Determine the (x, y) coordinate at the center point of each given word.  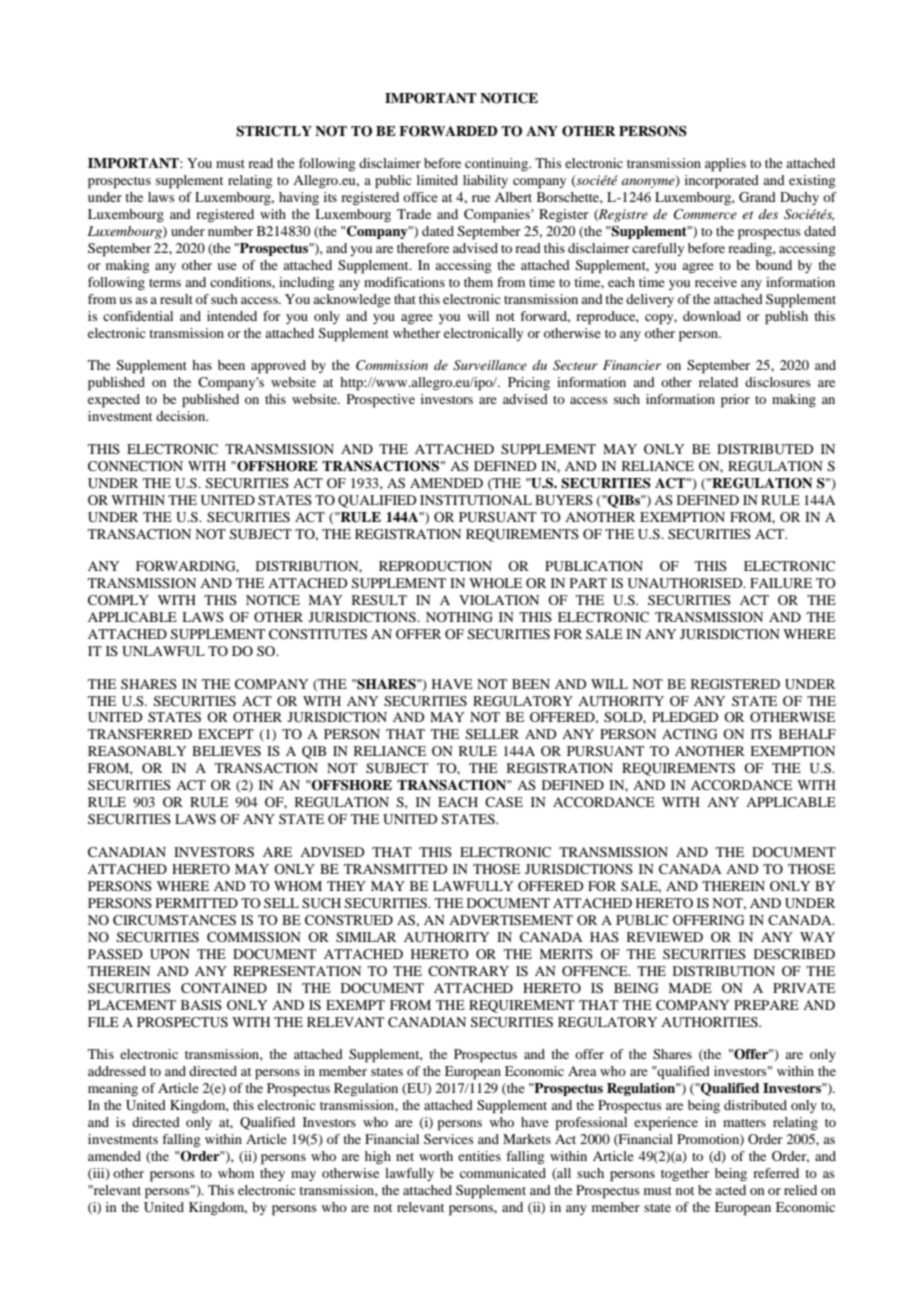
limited (437, 180)
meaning (113, 1089)
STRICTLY (274, 131)
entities (479, 1156)
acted (730, 1190)
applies (725, 165)
